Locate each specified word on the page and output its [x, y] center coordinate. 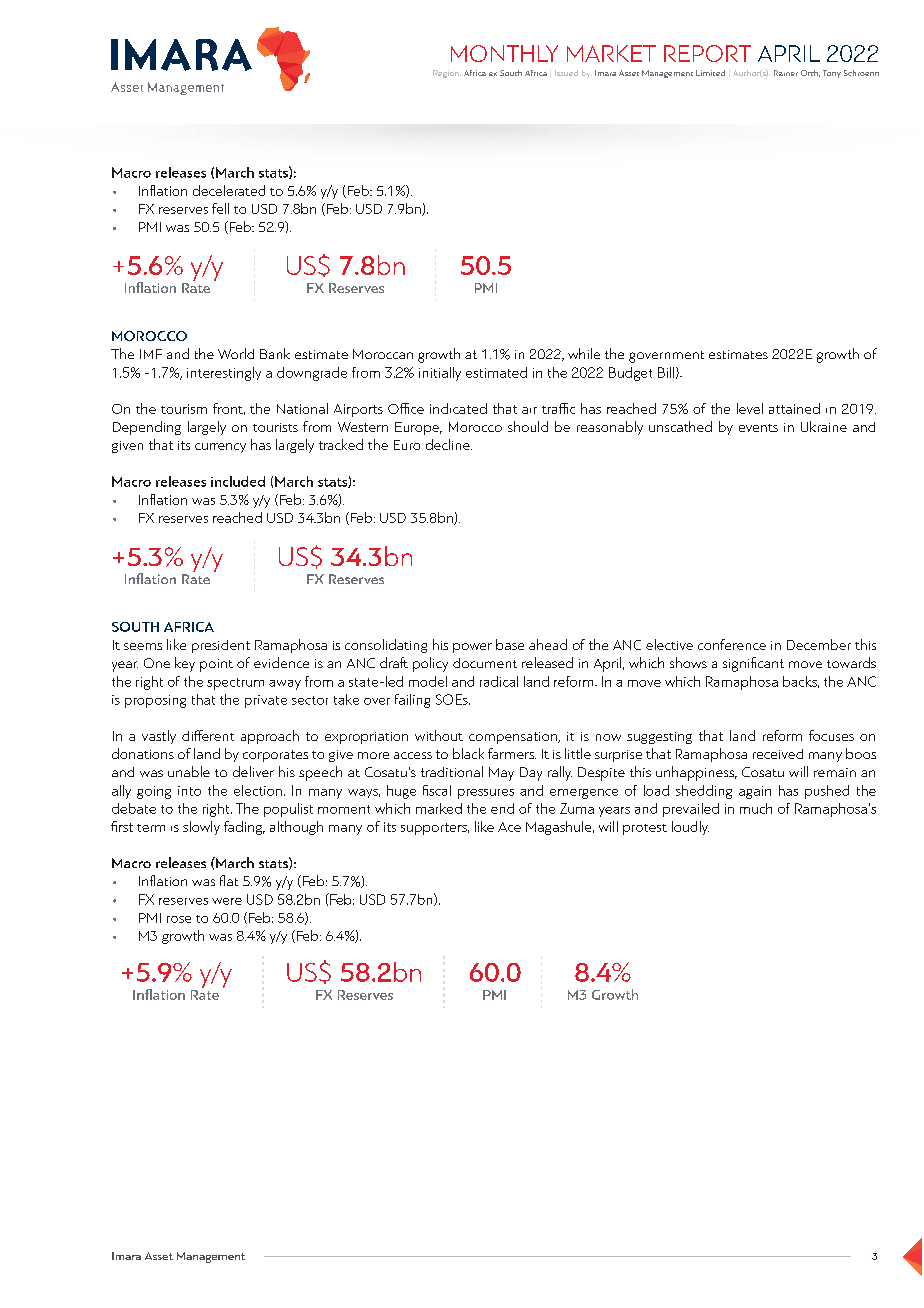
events [758, 428]
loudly [690, 828]
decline [449, 444]
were [227, 901]
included [238, 481]
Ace [509, 827]
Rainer [786, 73]
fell [220, 208]
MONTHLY [504, 53]
